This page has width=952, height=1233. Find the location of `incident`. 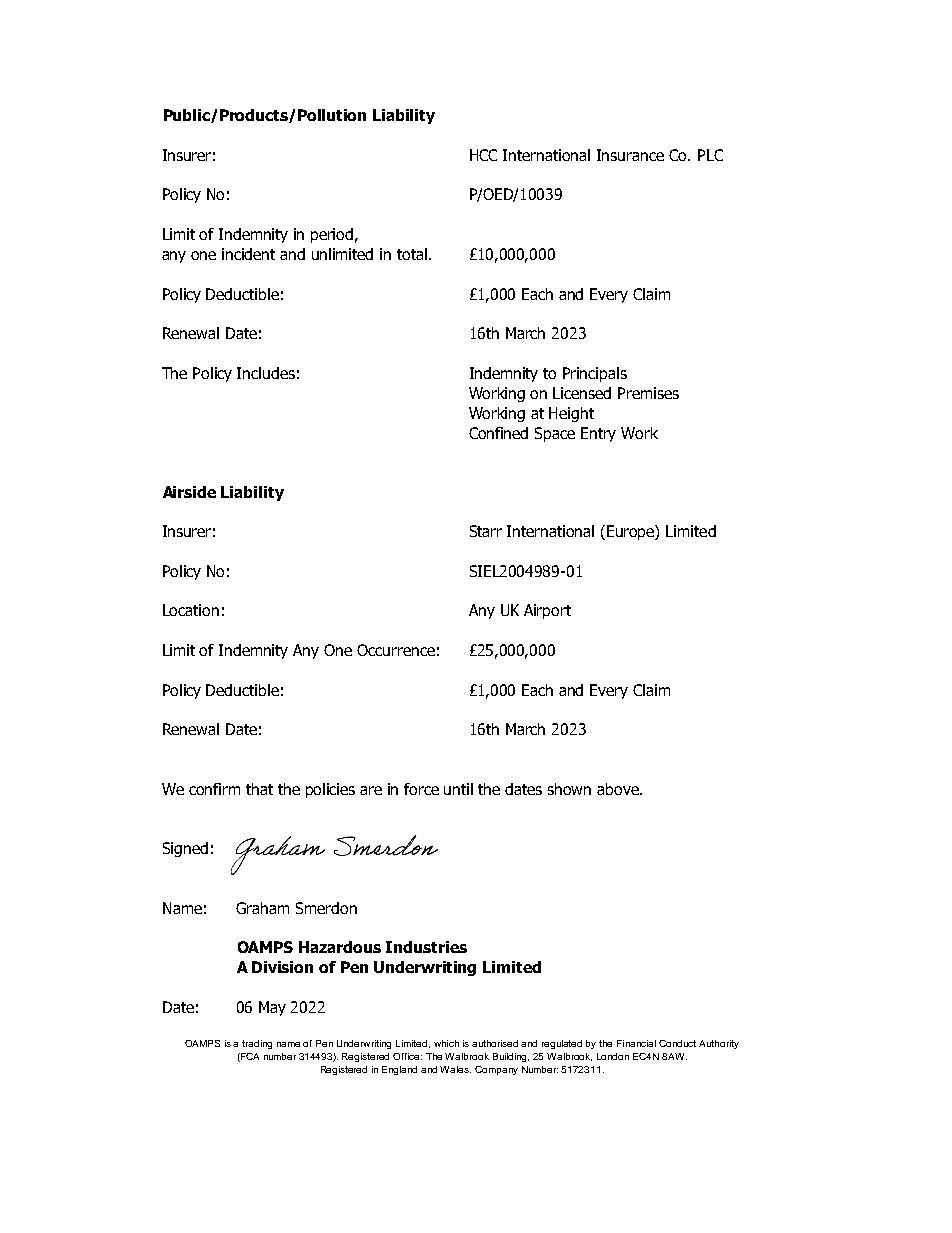

incident is located at coordinates (248, 254).
